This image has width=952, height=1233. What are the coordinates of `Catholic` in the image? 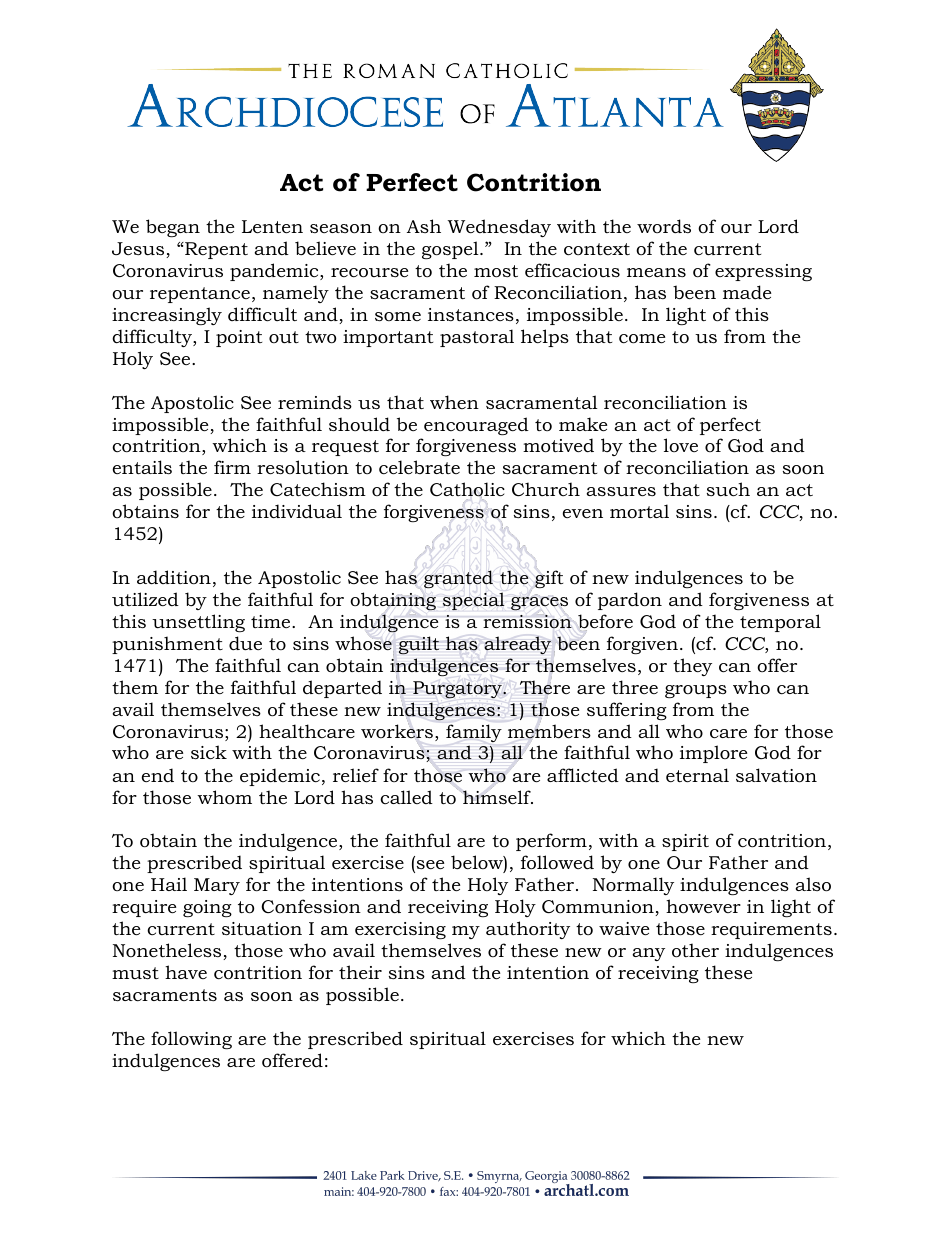 It's located at (467, 491).
